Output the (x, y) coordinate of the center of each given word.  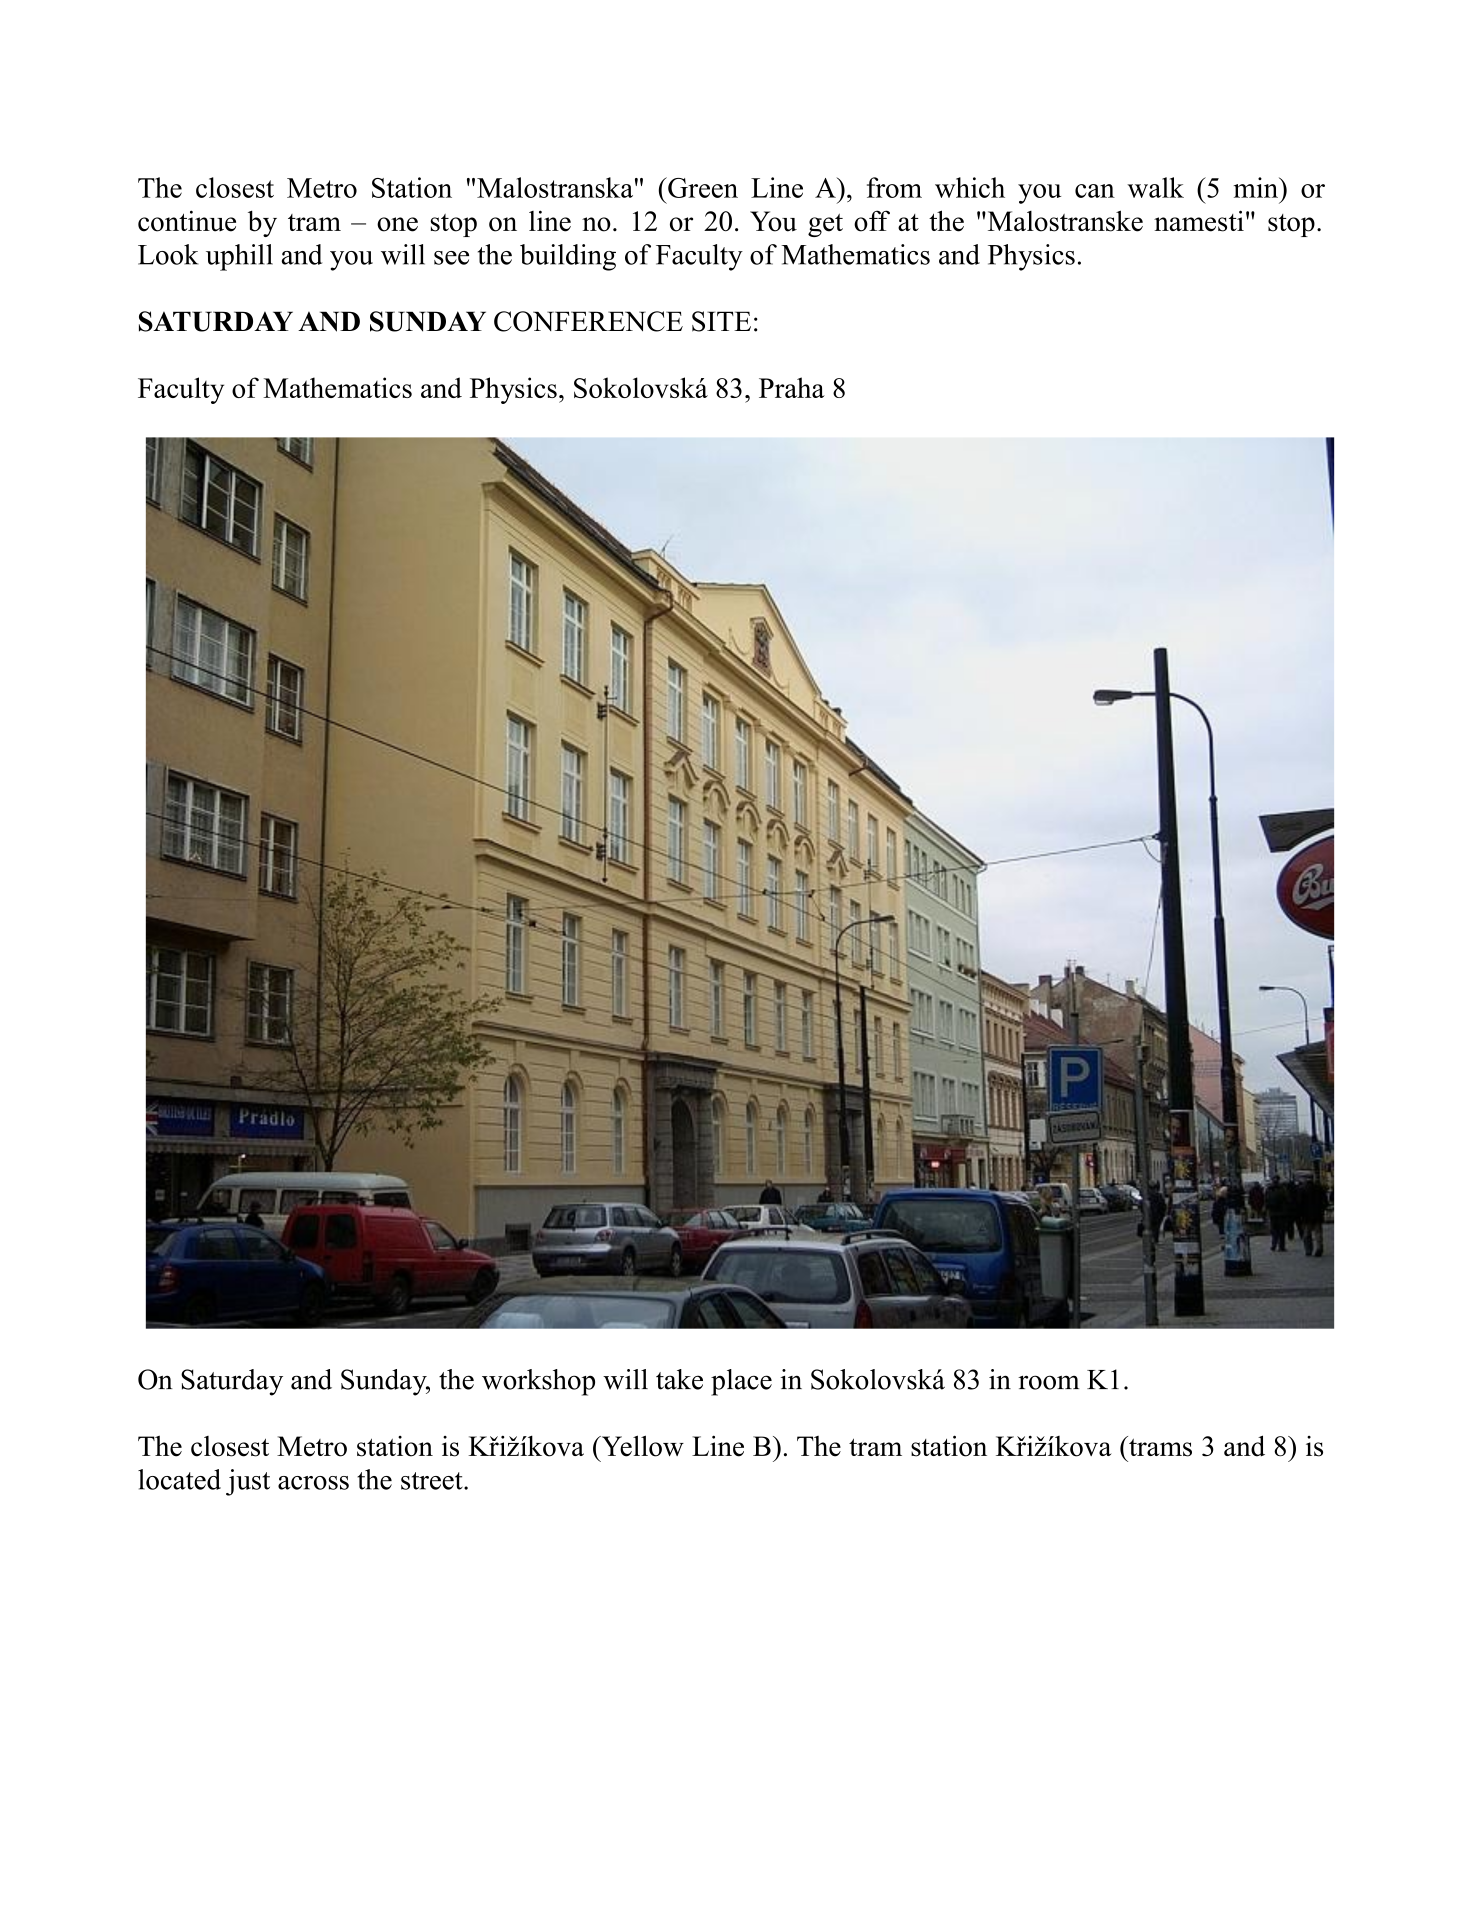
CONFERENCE (588, 321)
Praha (792, 387)
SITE (721, 321)
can (1095, 191)
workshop (538, 1382)
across (313, 1483)
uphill (239, 257)
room (1048, 1382)
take (679, 1379)
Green (702, 187)
